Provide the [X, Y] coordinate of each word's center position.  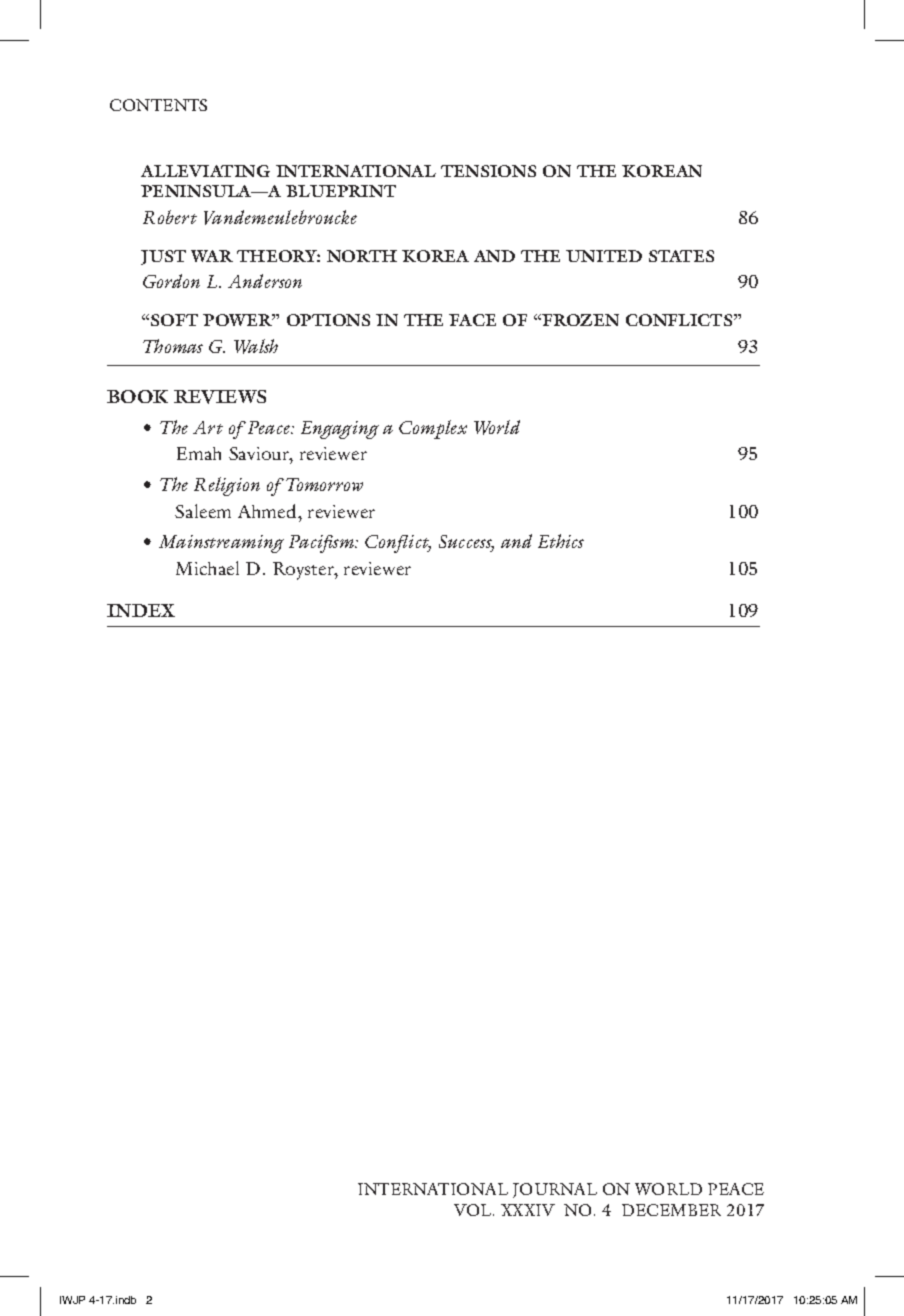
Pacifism [323, 544]
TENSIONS [488, 171]
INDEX [141, 610]
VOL [474, 1210]
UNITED [604, 256]
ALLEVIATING [205, 171]
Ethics [561, 541]
